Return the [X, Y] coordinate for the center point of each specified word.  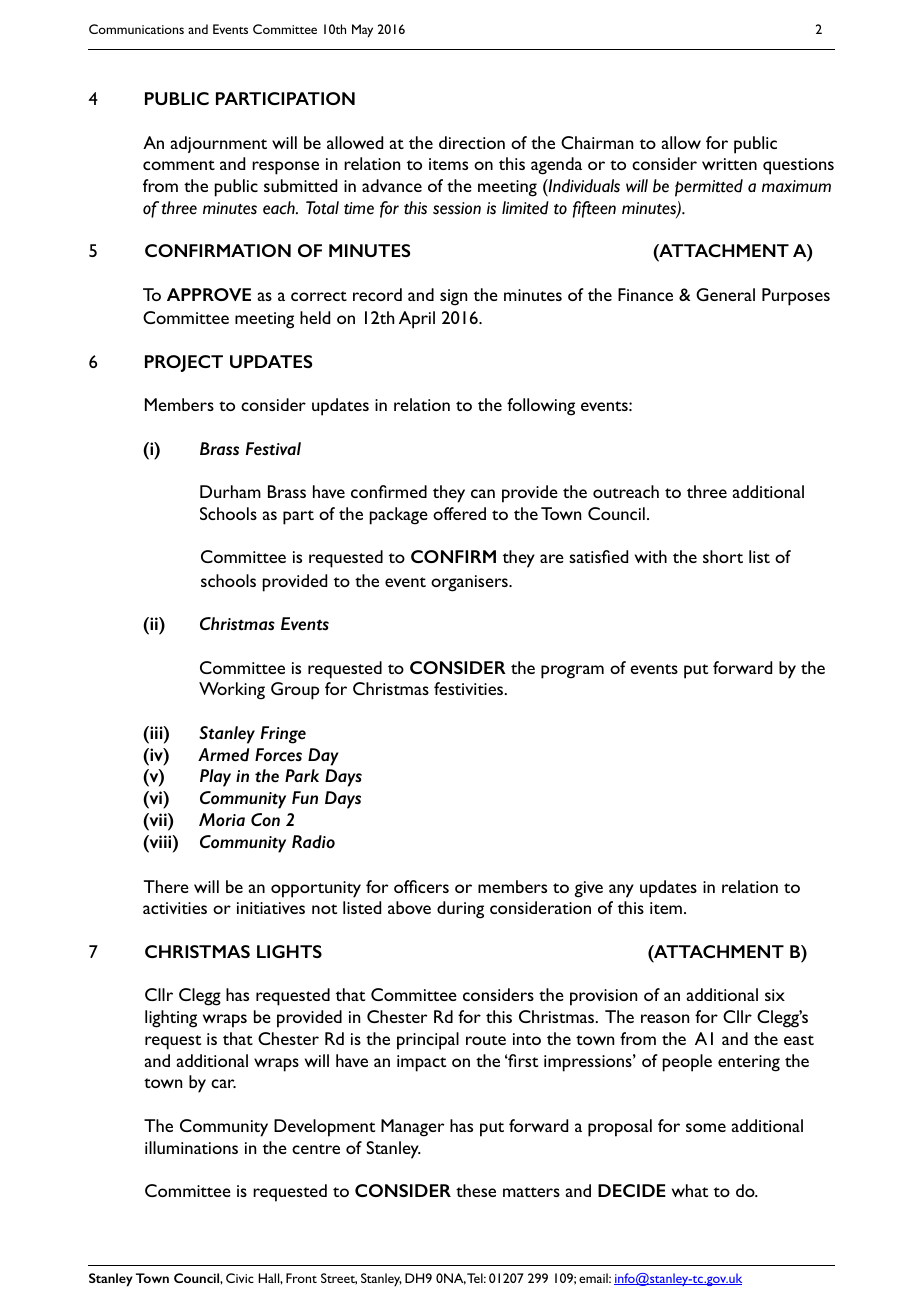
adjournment [219, 144]
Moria [222, 819]
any [621, 891]
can [483, 493]
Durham [230, 491]
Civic [240, 1278]
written [729, 164]
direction [472, 142]
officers [421, 886]
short [723, 556]
